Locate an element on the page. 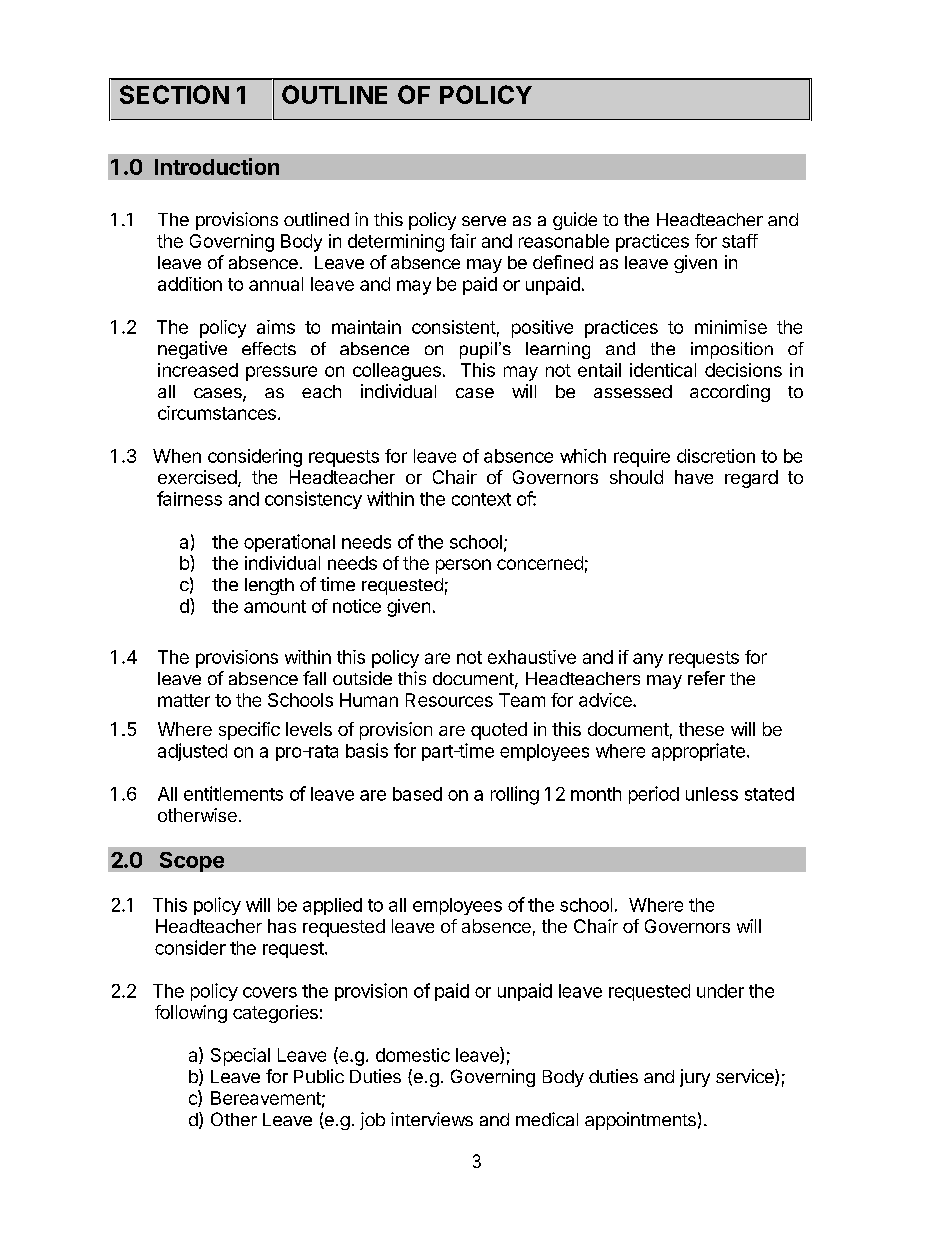 The width and height of the page is (952, 1233). discretion is located at coordinates (716, 456).
